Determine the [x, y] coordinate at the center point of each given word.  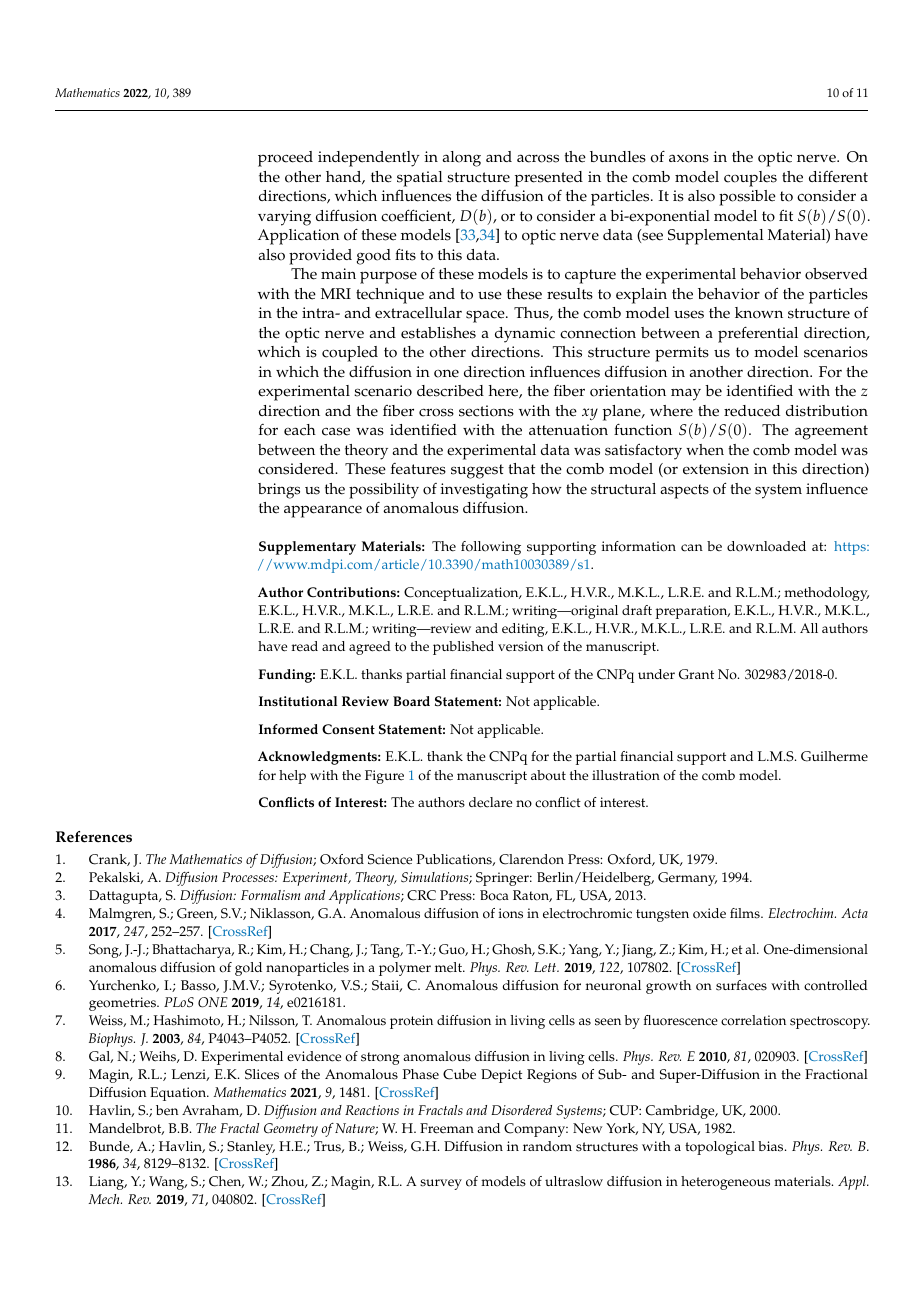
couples [750, 179]
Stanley [251, 1148]
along [462, 159]
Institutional [298, 701]
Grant [696, 674]
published [463, 648]
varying [284, 218]
